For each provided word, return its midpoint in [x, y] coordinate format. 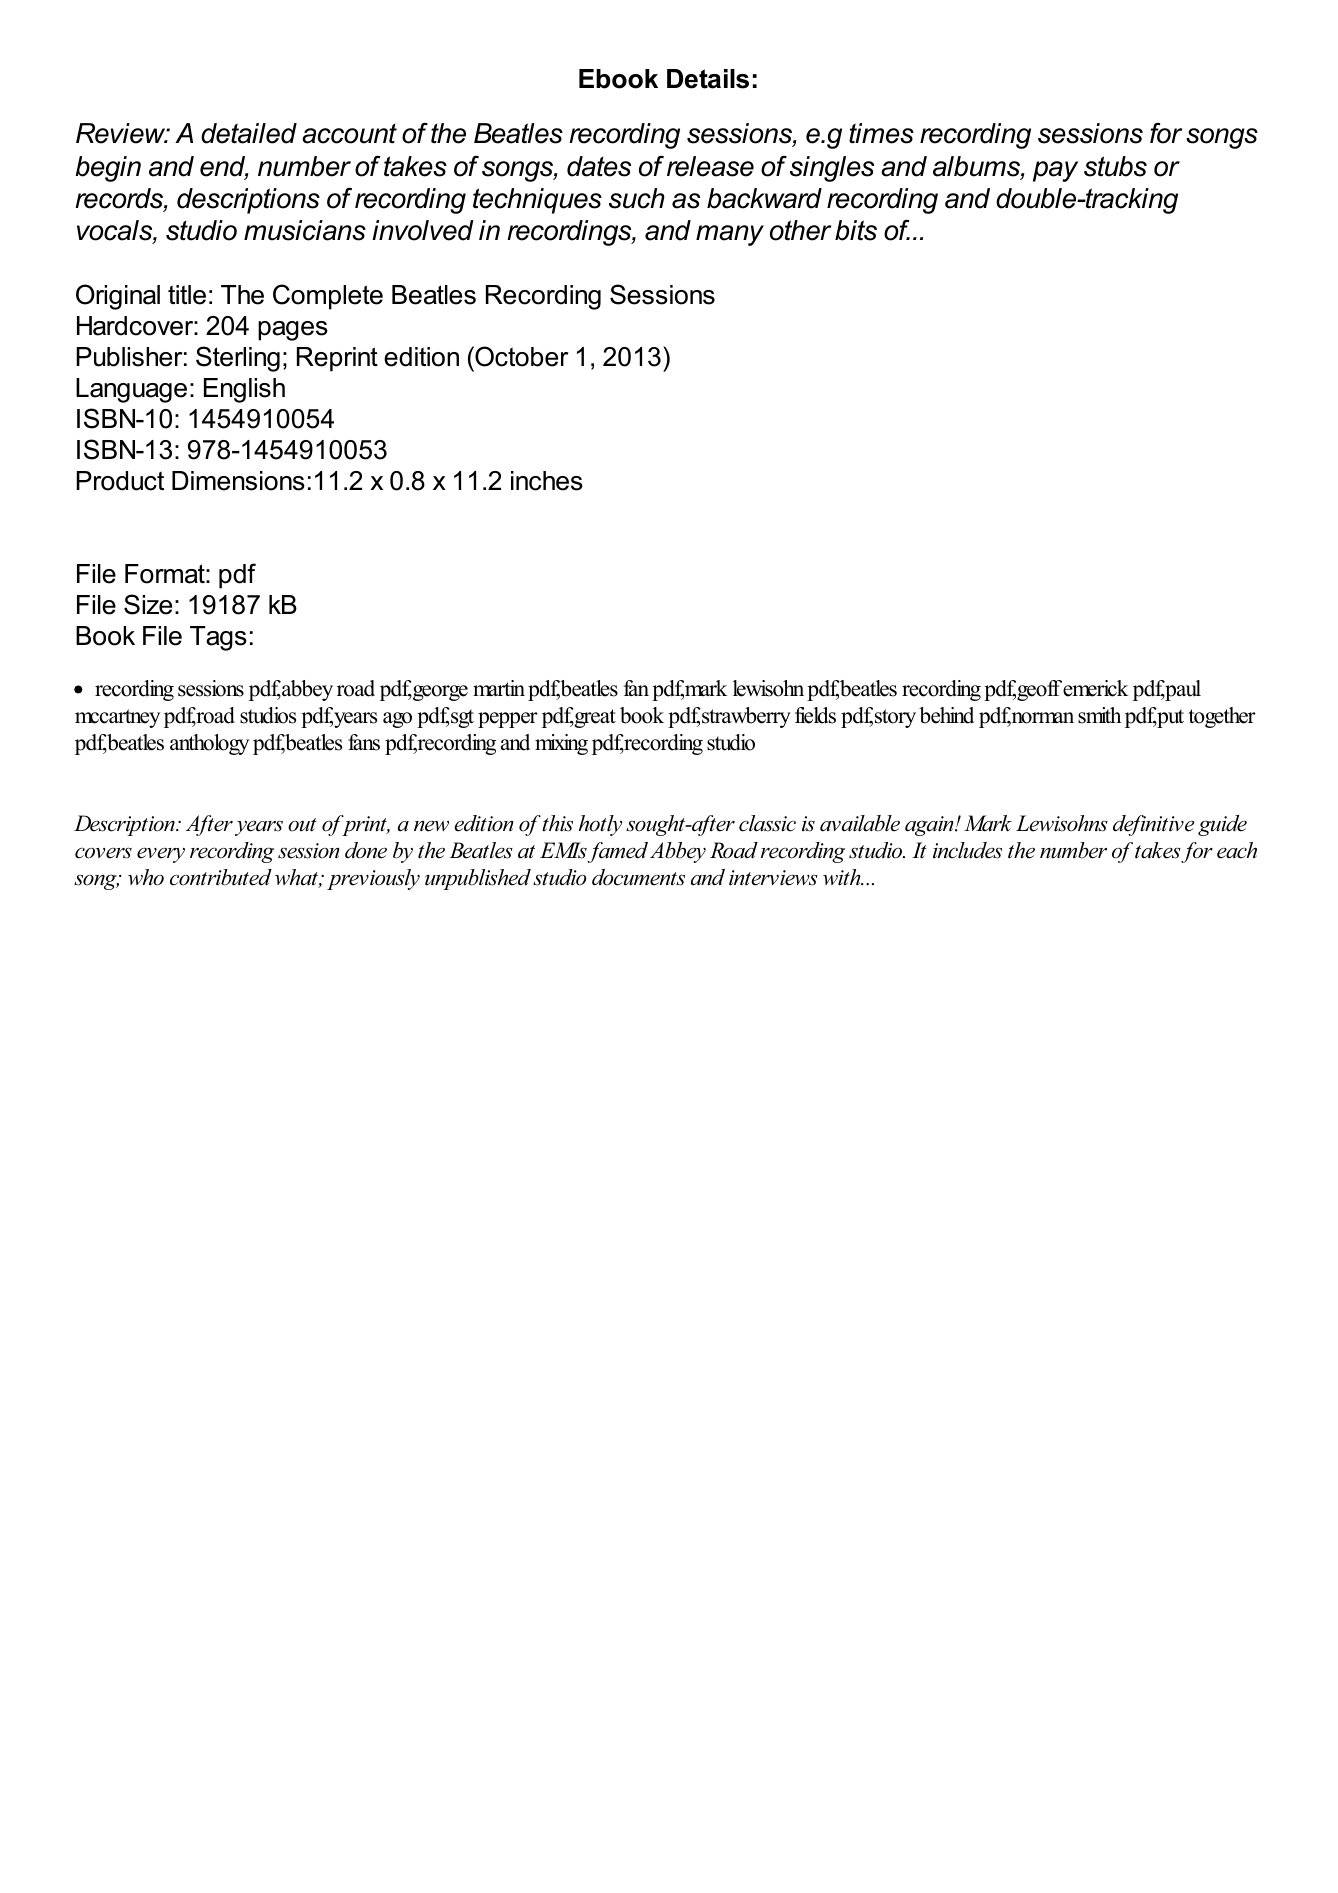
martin [499, 688]
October [520, 356]
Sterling [238, 359]
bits [856, 230]
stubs [1115, 166]
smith [1099, 715]
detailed [249, 133]
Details [708, 79]
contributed [221, 877]
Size [148, 604]
